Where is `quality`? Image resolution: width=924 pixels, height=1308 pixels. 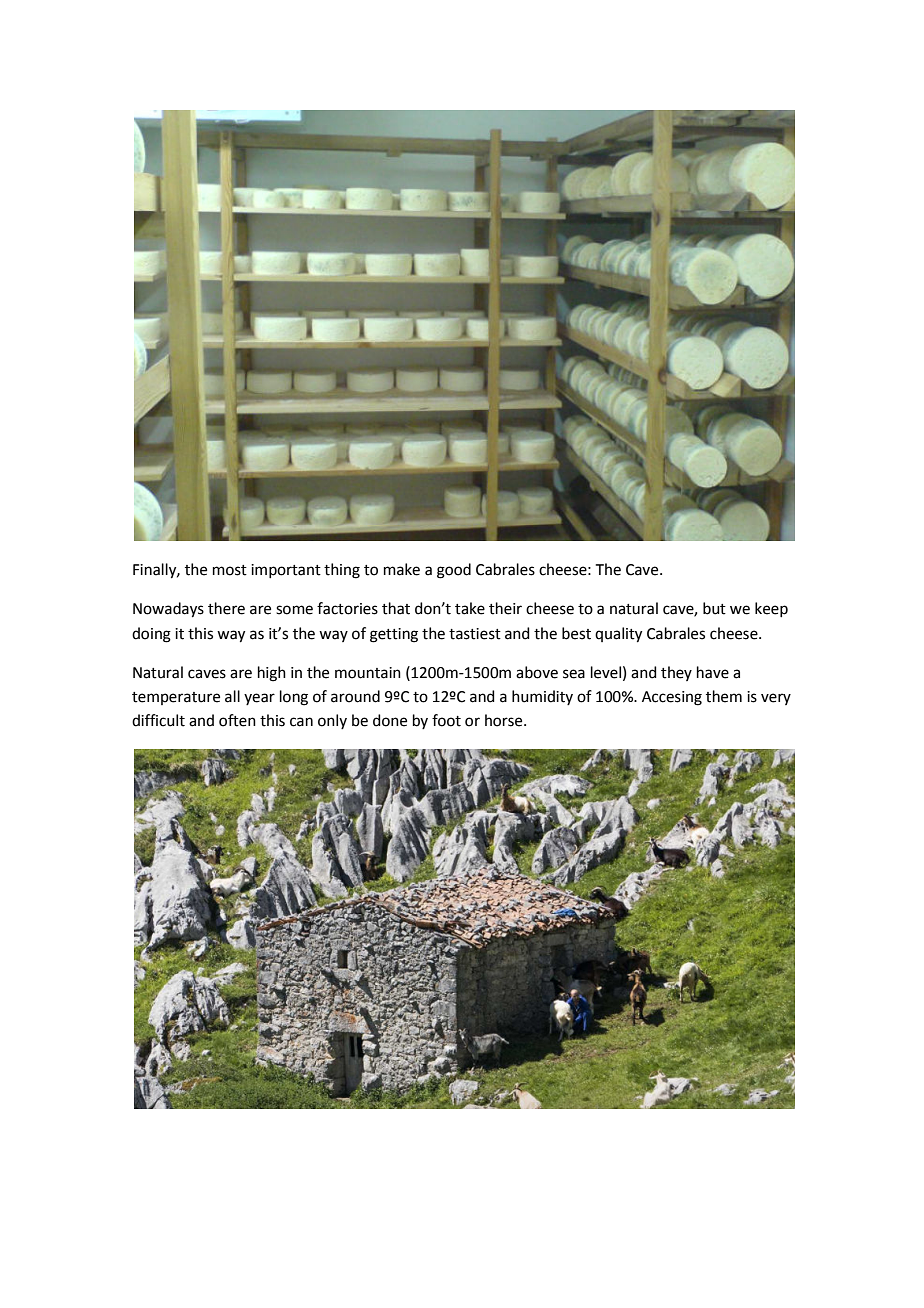 quality is located at coordinates (618, 635).
